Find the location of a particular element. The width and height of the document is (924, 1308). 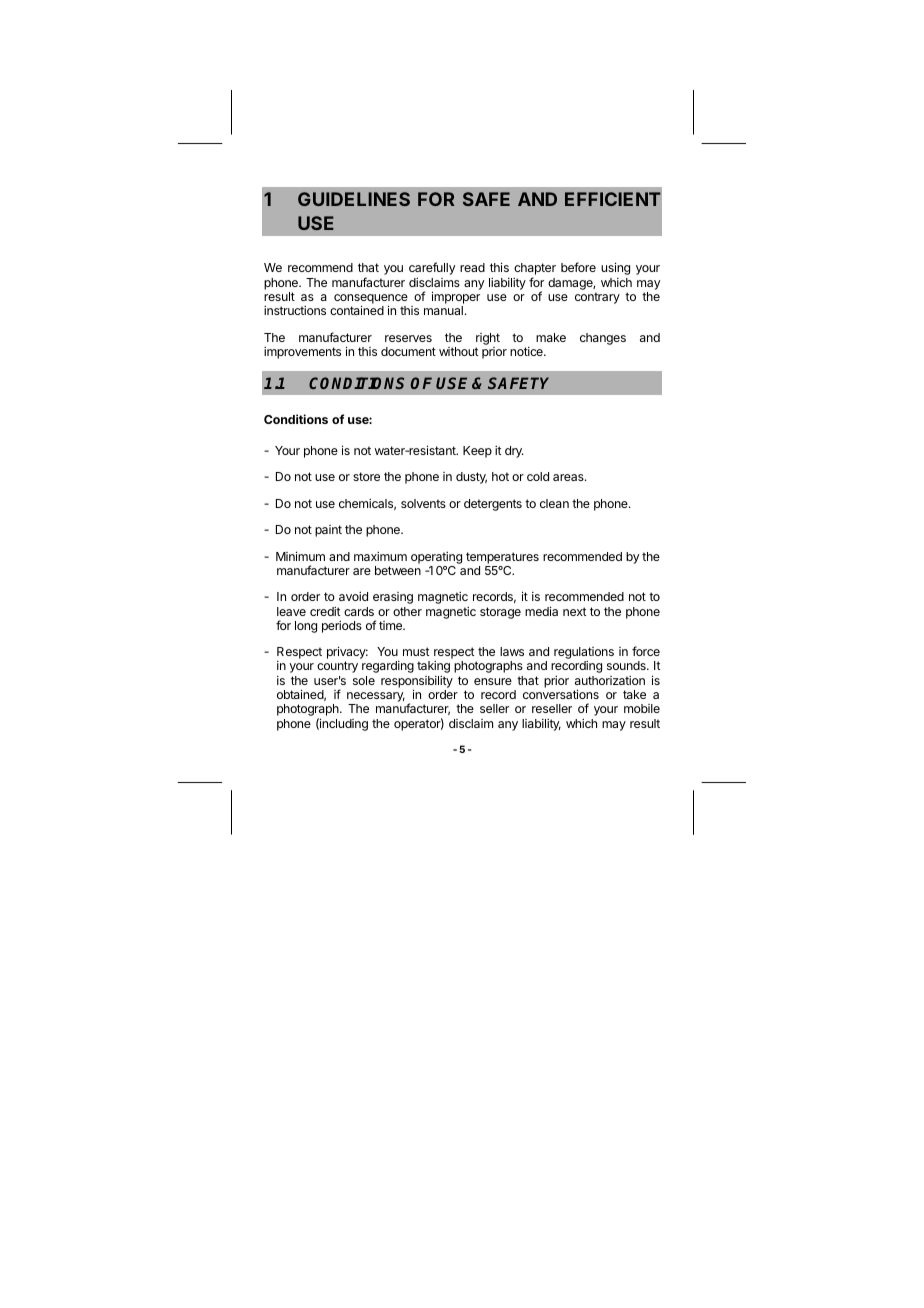

Keep is located at coordinates (477, 452).
